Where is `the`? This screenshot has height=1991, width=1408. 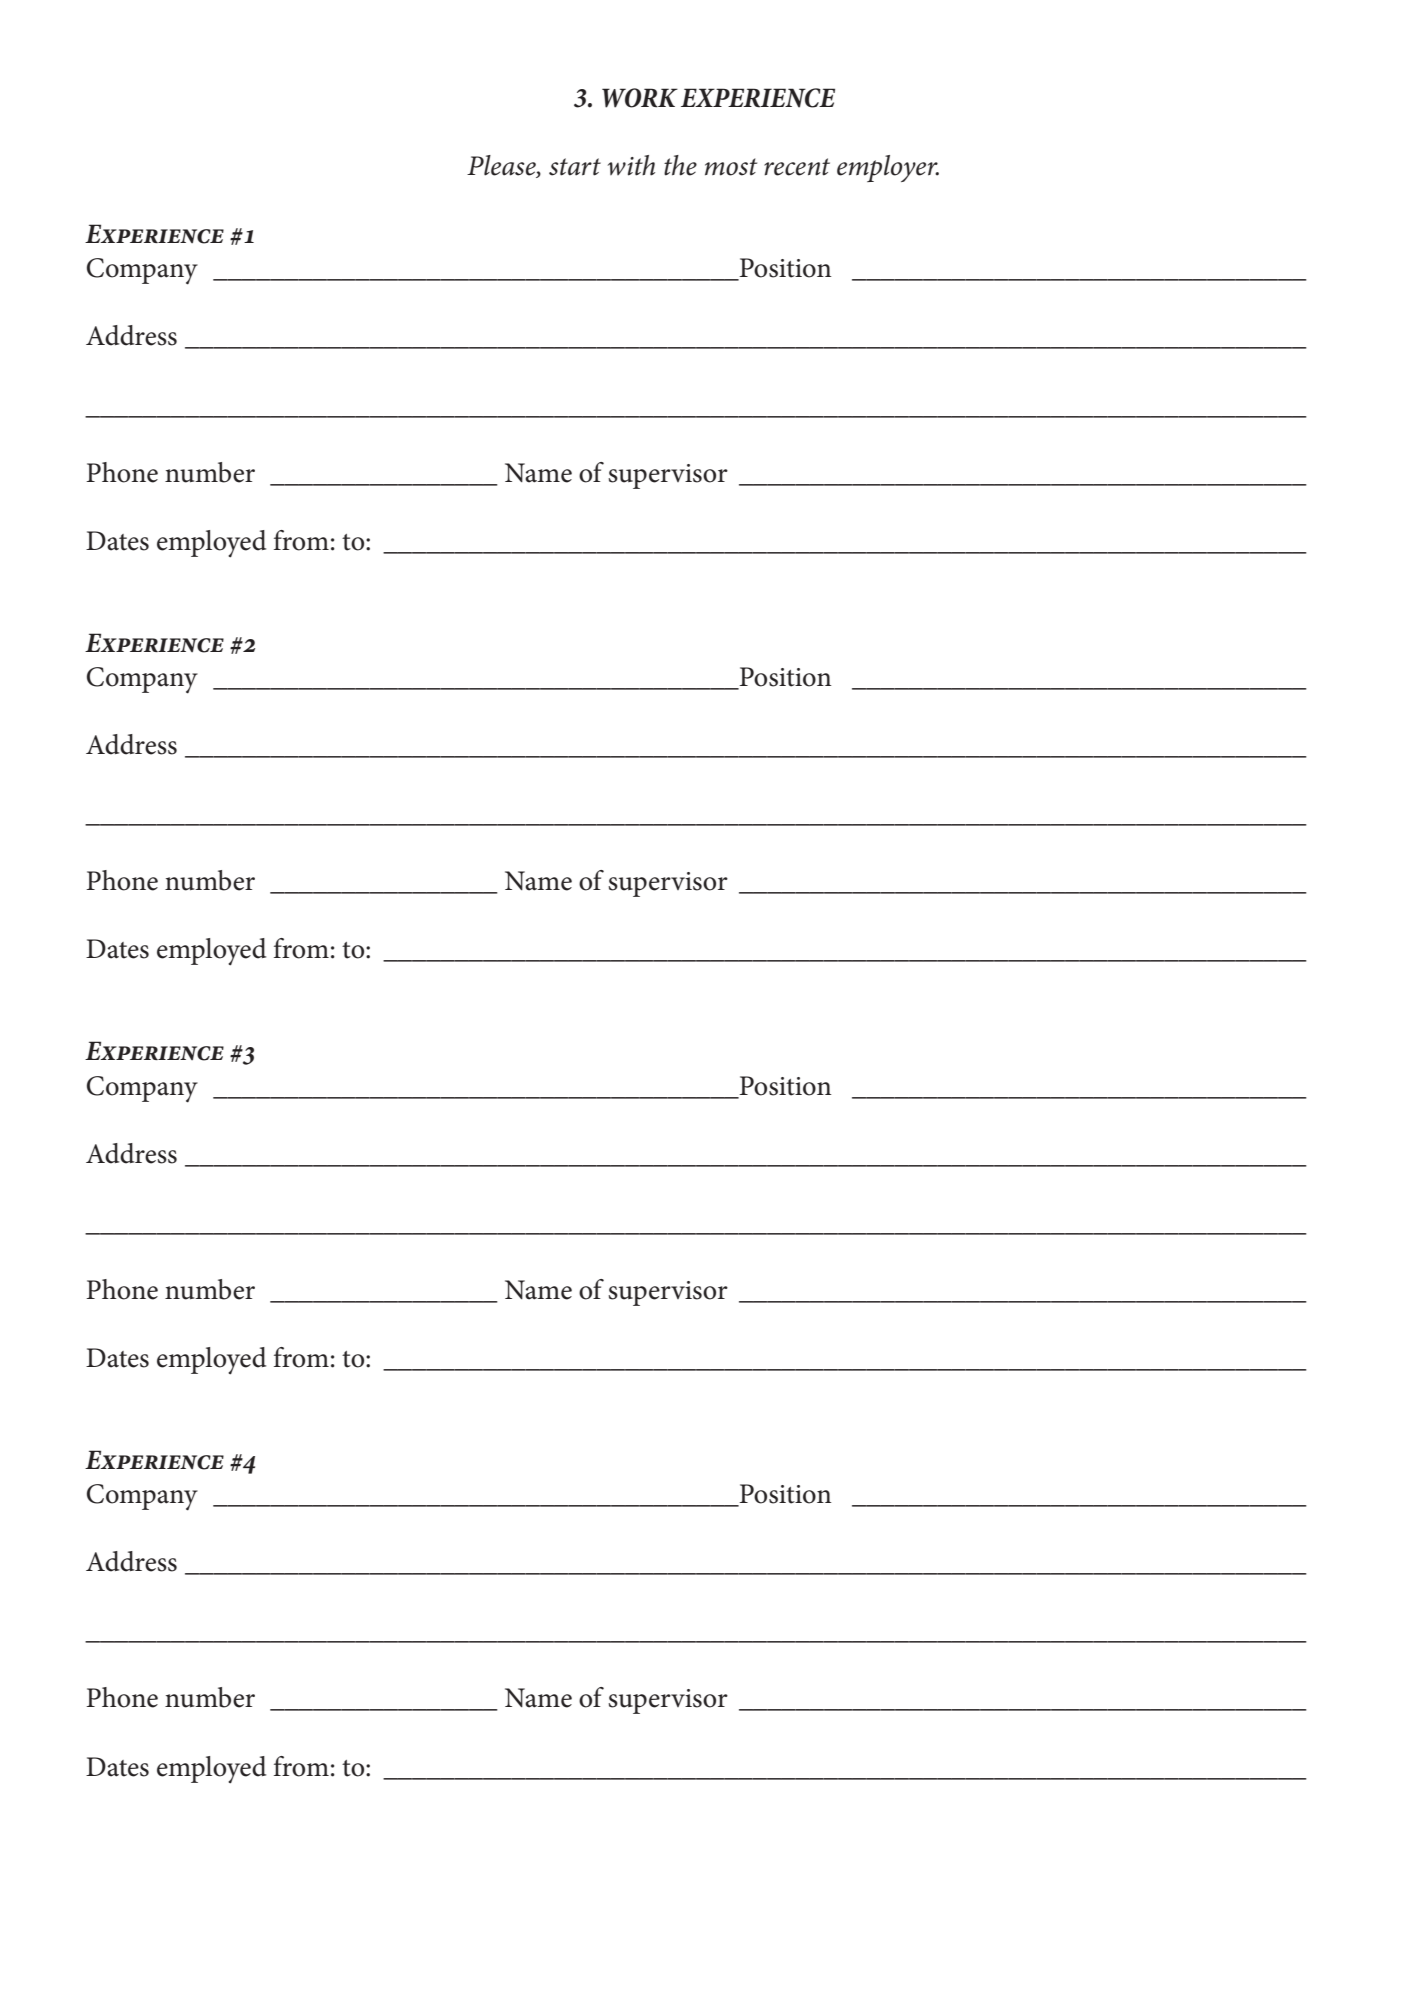 the is located at coordinates (680, 165).
